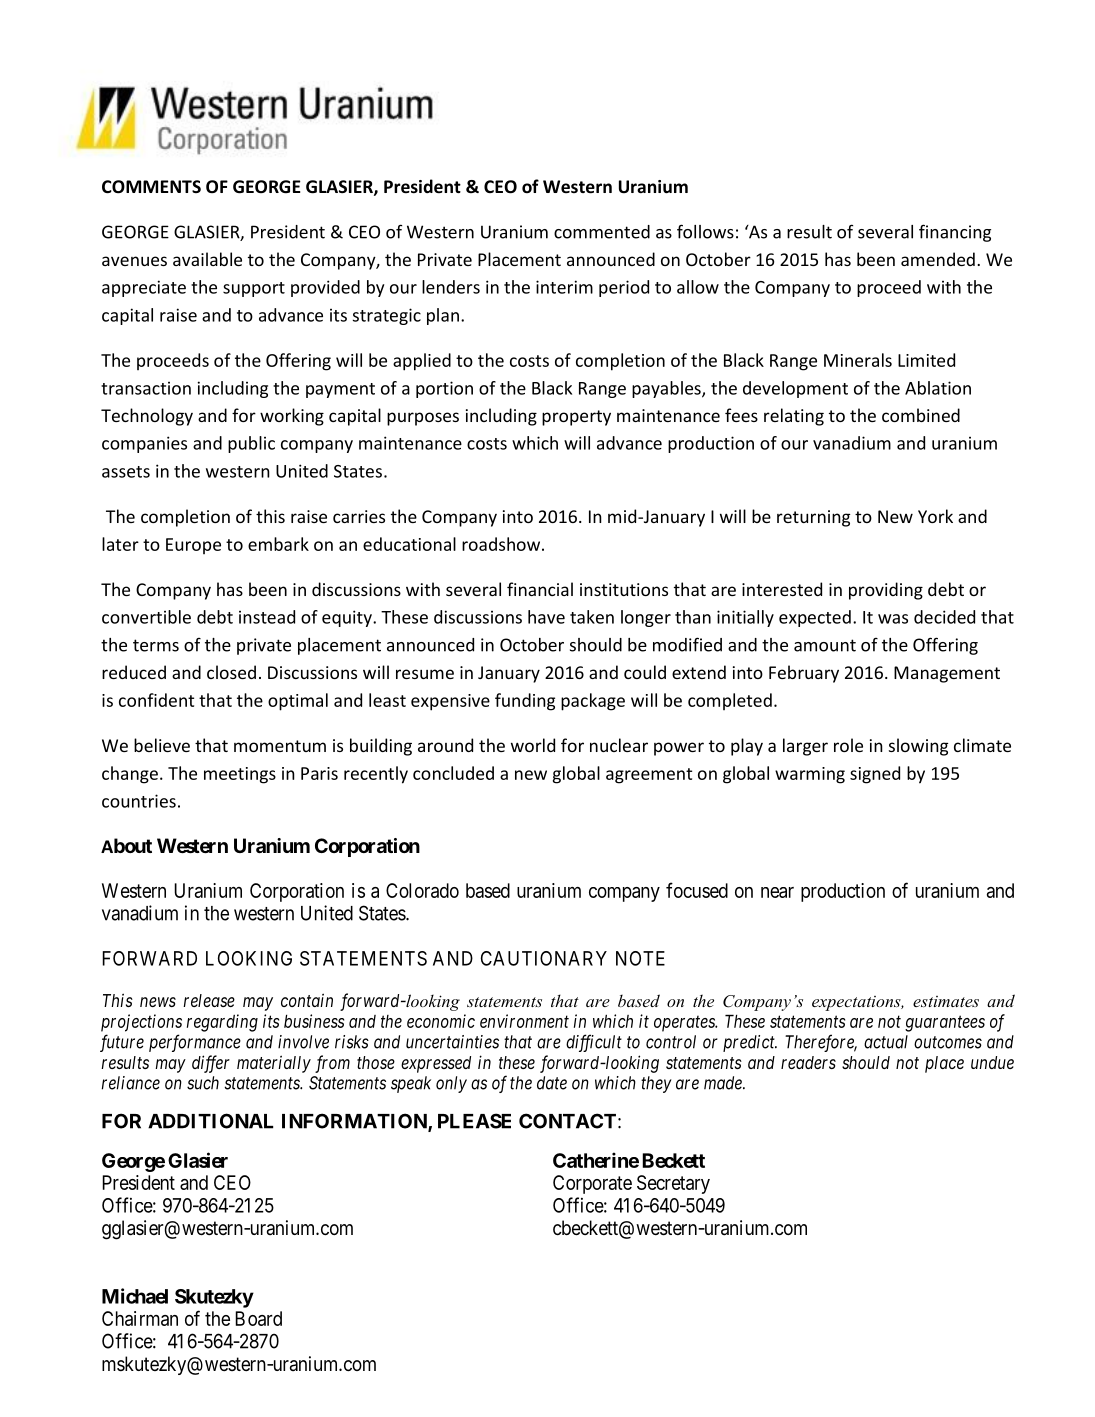 The height and width of the screenshot is (1417, 1095). What do you see at coordinates (673, 1184) in the screenshot?
I see `Secretary` at bounding box center [673, 1184].
